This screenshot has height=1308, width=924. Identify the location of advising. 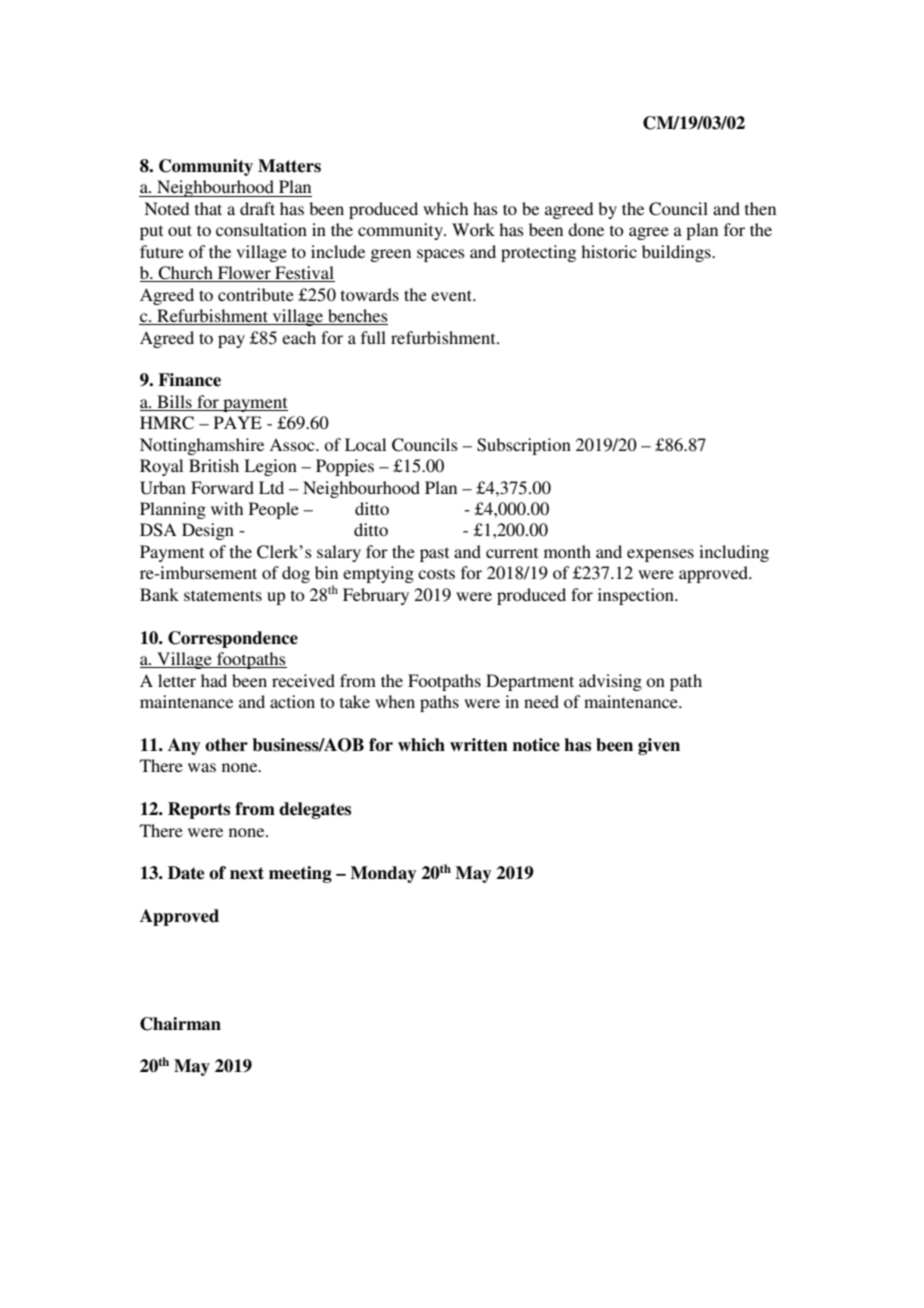
(610, 682).
